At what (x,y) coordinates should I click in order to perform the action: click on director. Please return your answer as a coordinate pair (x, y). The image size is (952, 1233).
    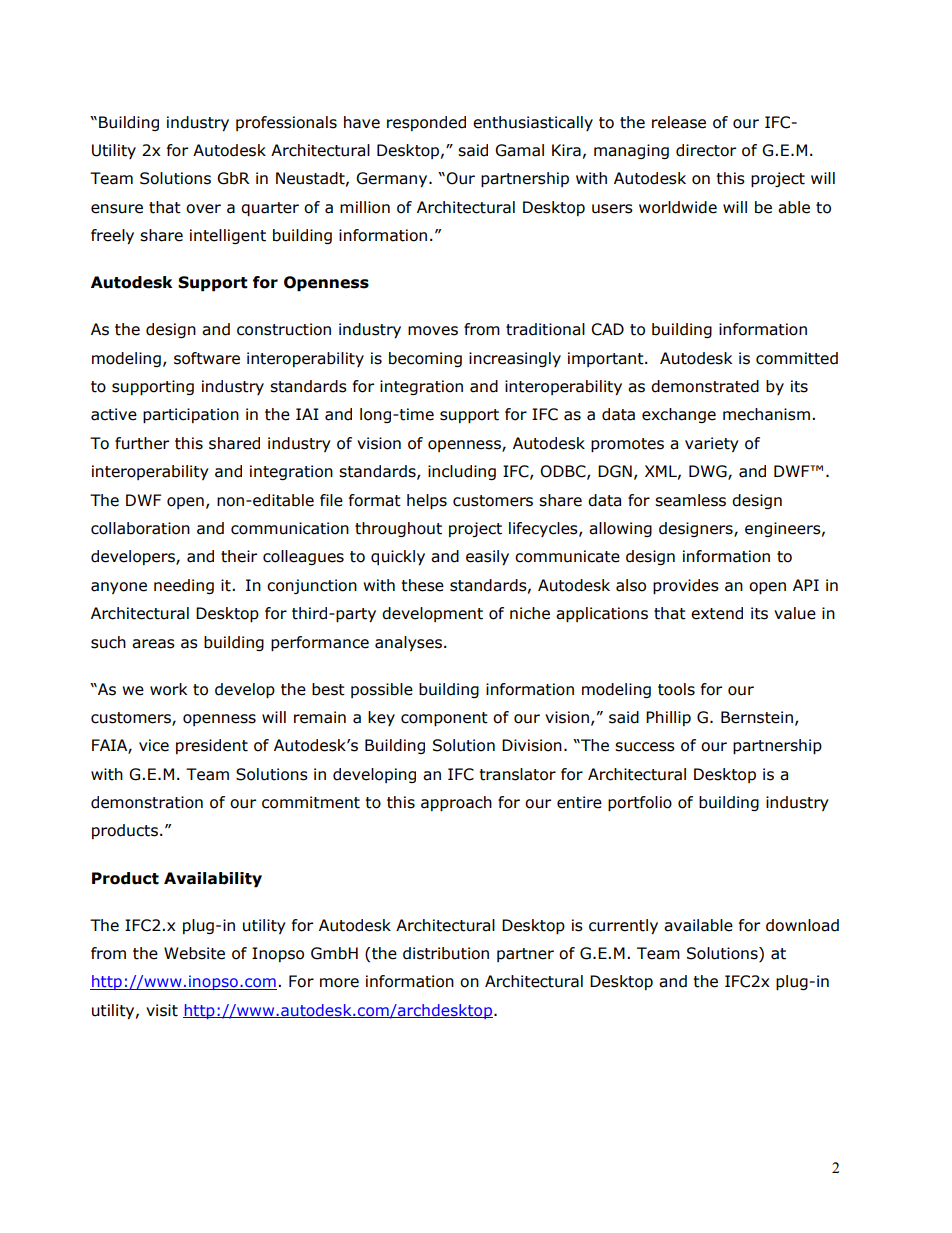
    Looking at the image, I should click on (706, 150).
